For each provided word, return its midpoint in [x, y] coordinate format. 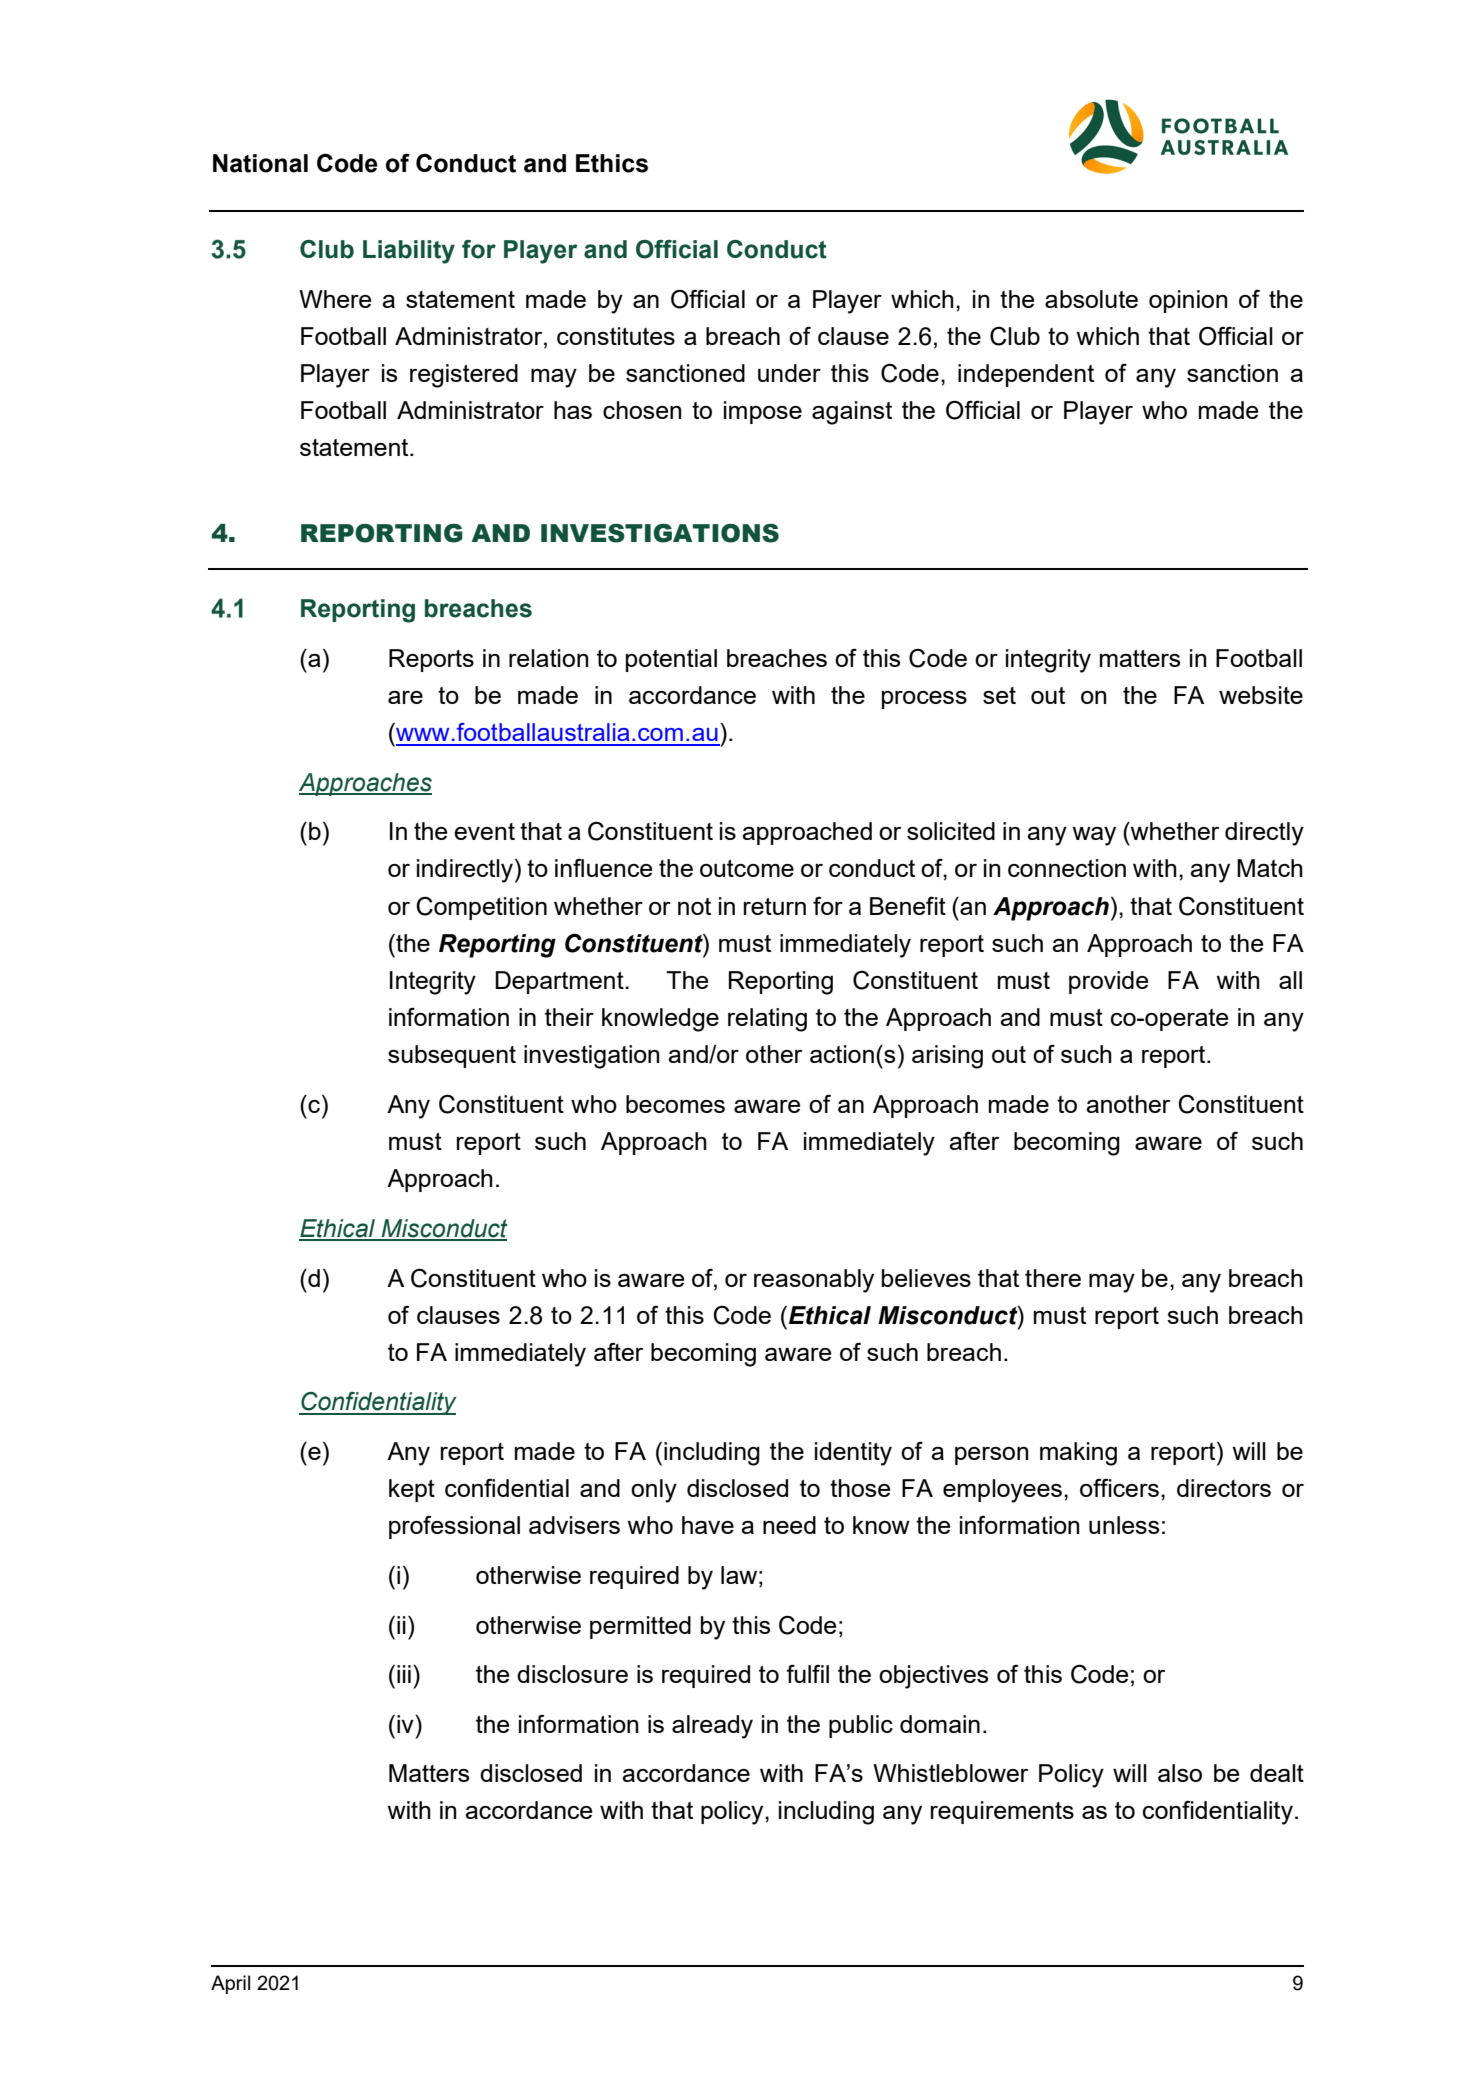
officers [1119, 1488]
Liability [409, 252]
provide [1108, 982]
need [789, 1525]
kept [412, 1490]
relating [767, 1020]
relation [548, 658]
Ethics [612, 163]
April [230, 1984]
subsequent [452, 1056]
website [1261, 695]
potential [671, 660]
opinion [1188, 301]
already [712, 1727]
